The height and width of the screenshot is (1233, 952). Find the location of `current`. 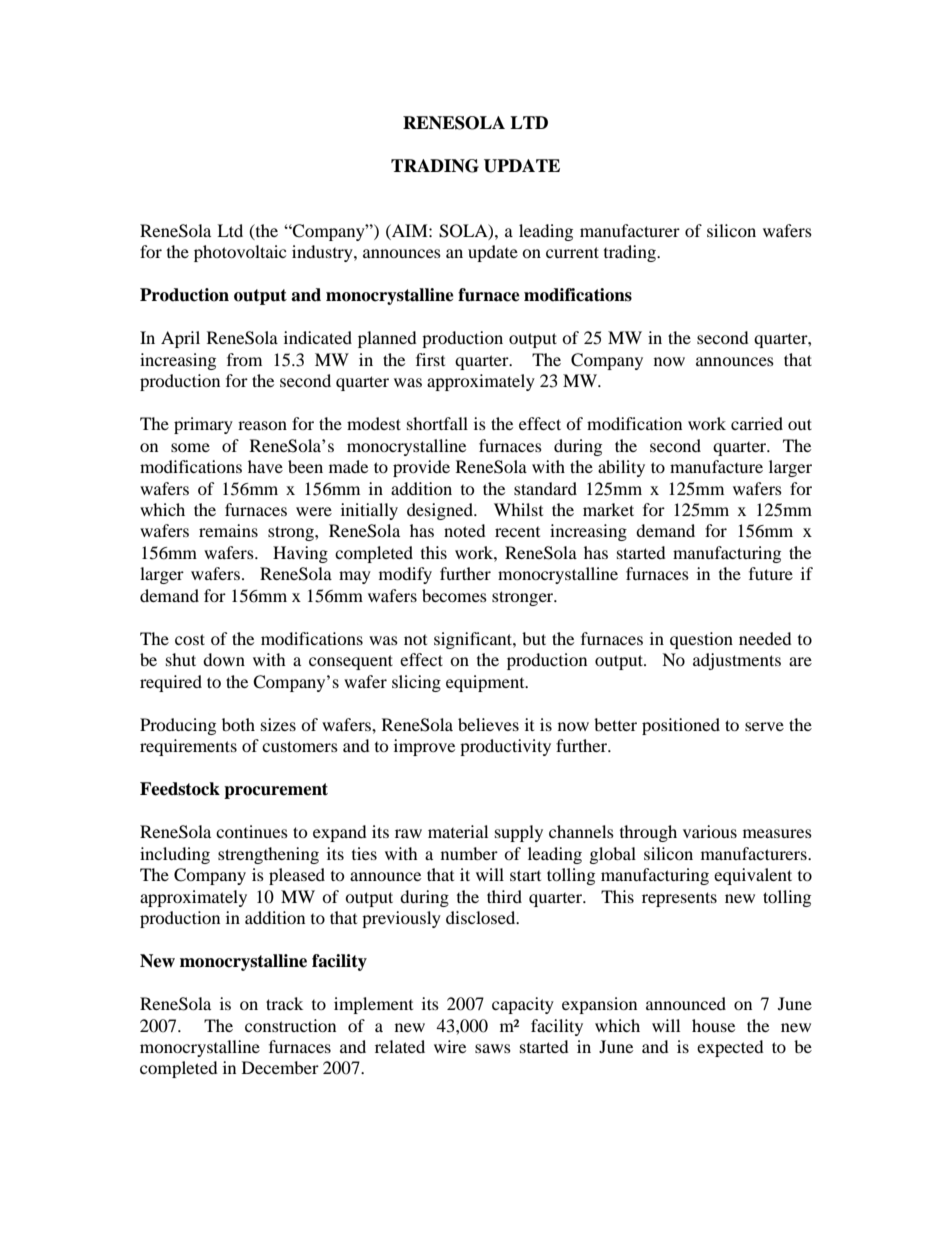

current is located at coordinates (572, 252).
